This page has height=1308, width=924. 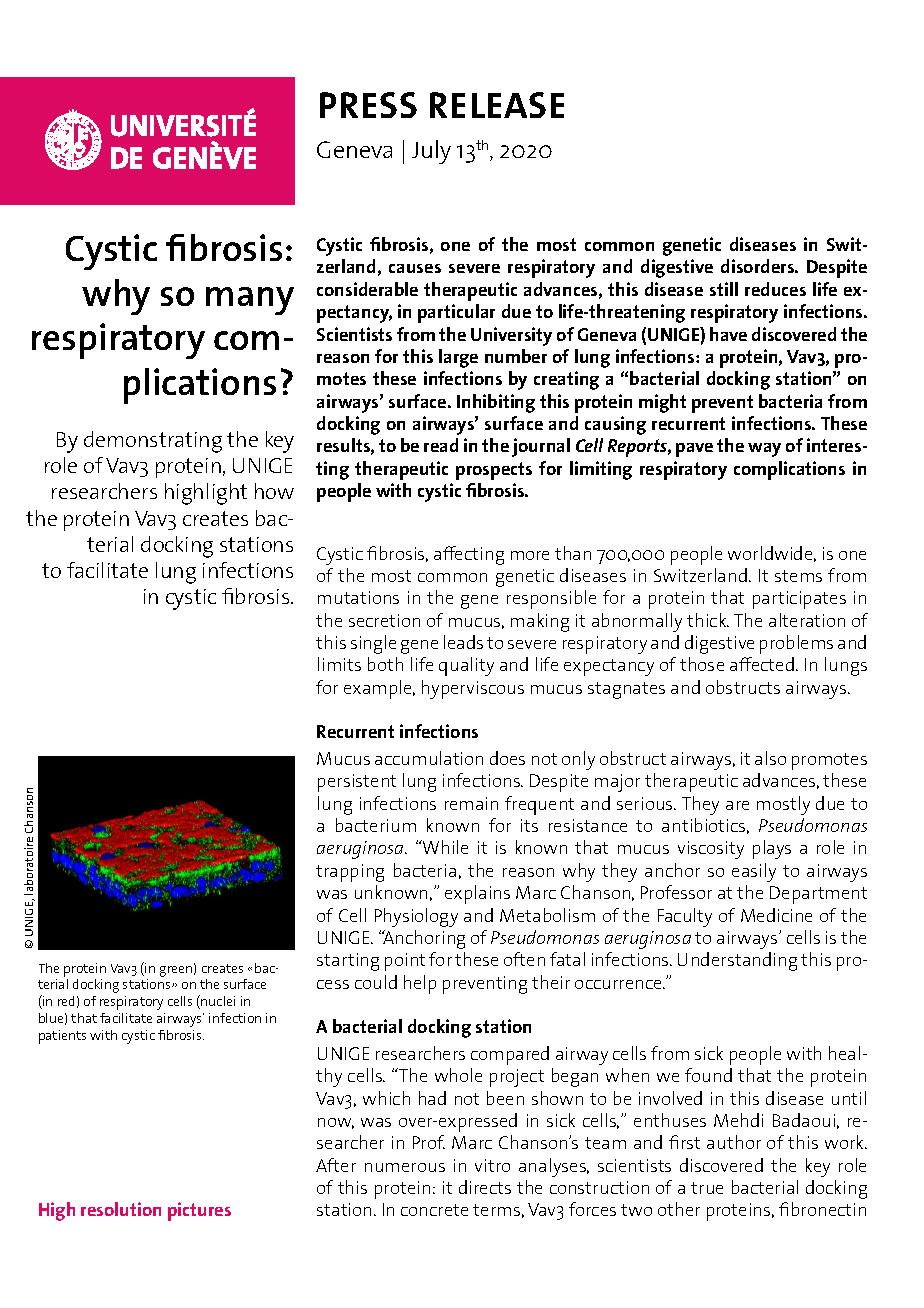 I want to click on prospects, so click(x=494, y=471).
